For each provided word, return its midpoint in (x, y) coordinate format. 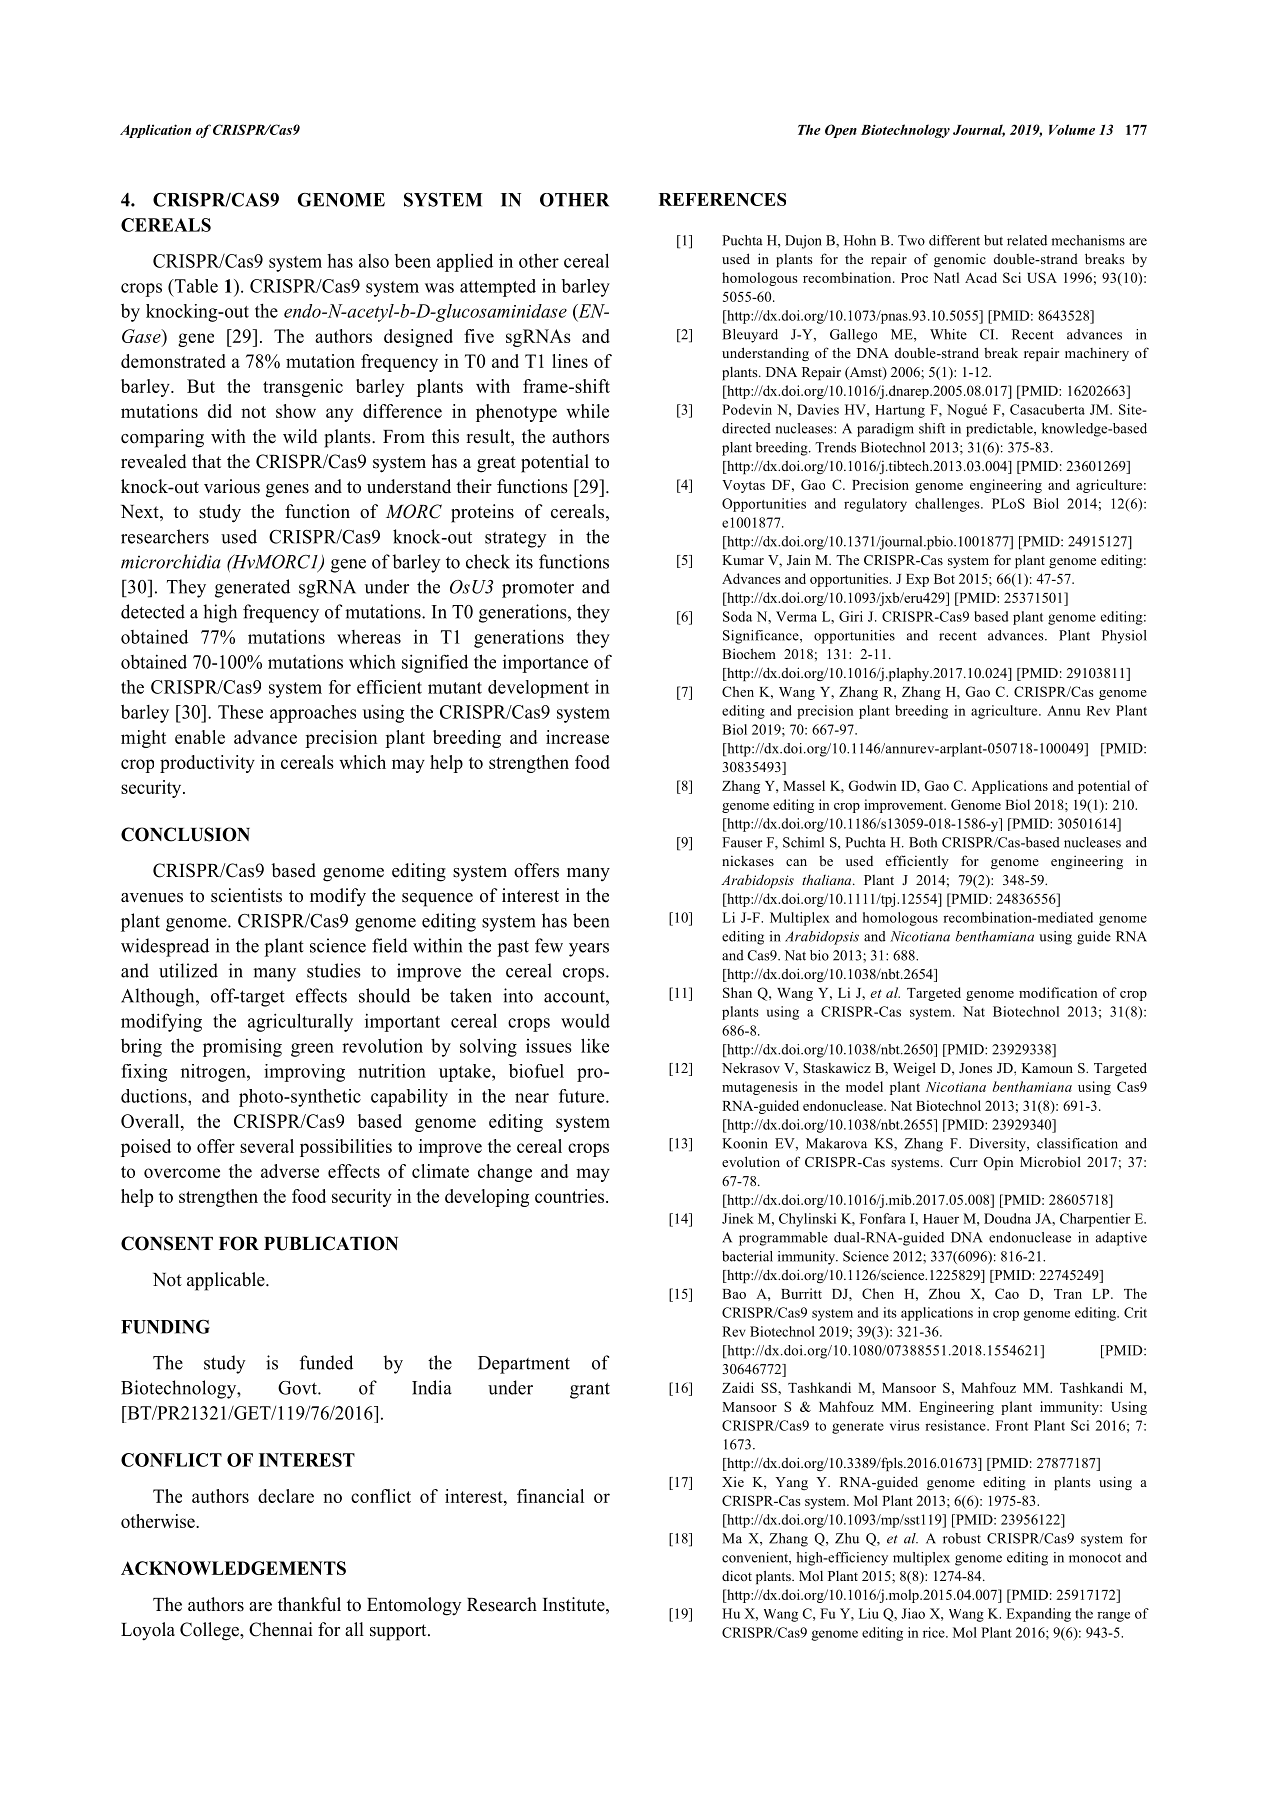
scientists (246, 895)
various (232, 486)
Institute (575, 1605)
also (374, 261)
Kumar (743, 560)
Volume (1072, 129)
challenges (948, 505)
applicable (227, 1281)
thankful (309, 1604)
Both (923, 842)
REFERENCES (722, 199)
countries (571, 1196)
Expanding (1038, 1615)
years (589, 950)
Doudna (1007, 1218)
